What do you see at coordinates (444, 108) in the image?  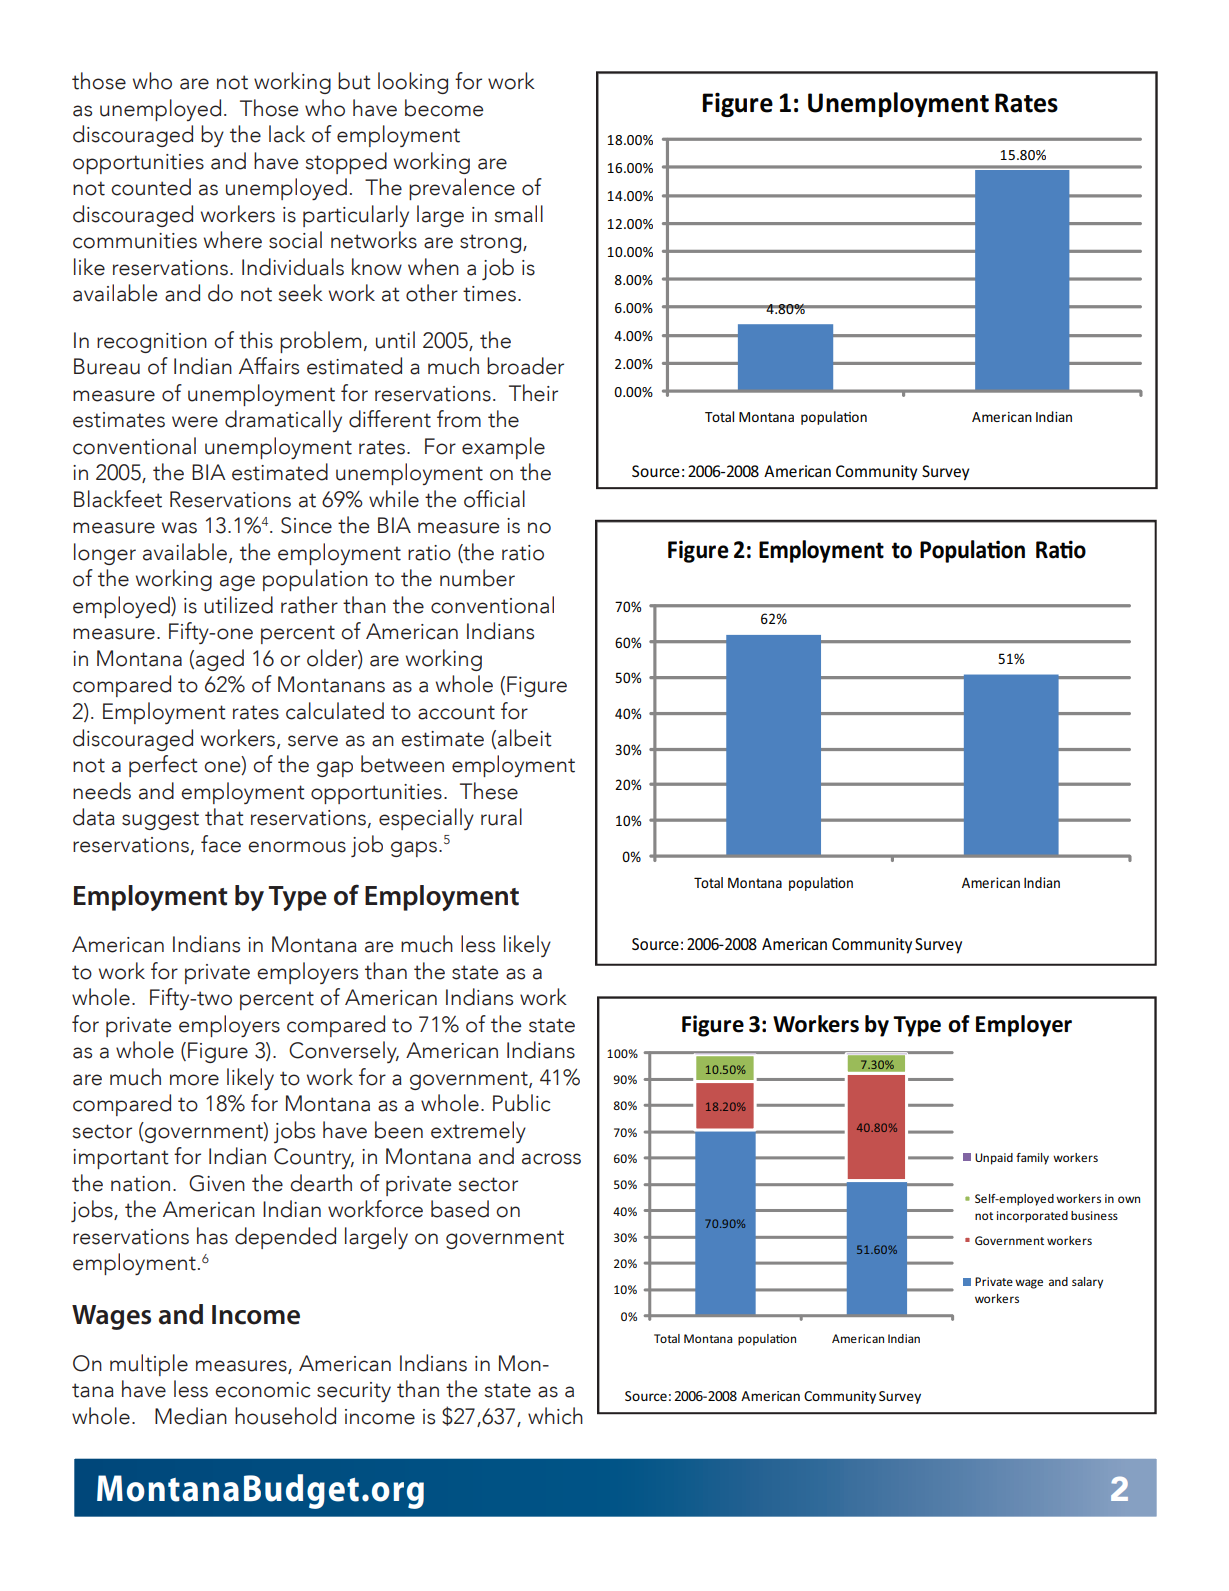 I see `become` at bounding box center [444, 108].
